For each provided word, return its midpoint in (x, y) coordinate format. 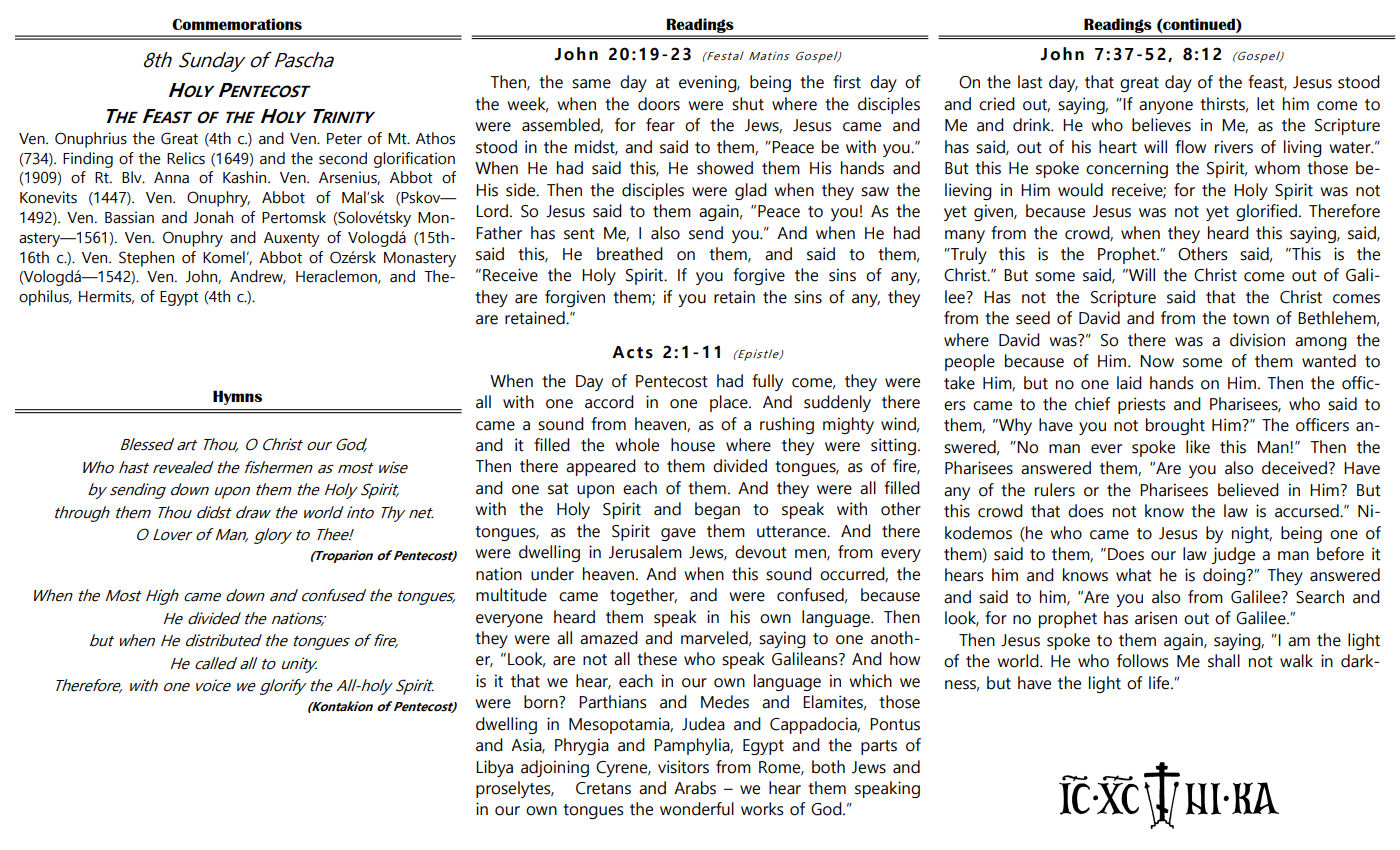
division (1257, 340)
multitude (511, 595)
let (1266, 104)
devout (761, 552)
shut (748, 104)
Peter (344, 139)
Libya (494, 768)
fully (767, 382)
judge (1233, 555)
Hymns (237, 397)
